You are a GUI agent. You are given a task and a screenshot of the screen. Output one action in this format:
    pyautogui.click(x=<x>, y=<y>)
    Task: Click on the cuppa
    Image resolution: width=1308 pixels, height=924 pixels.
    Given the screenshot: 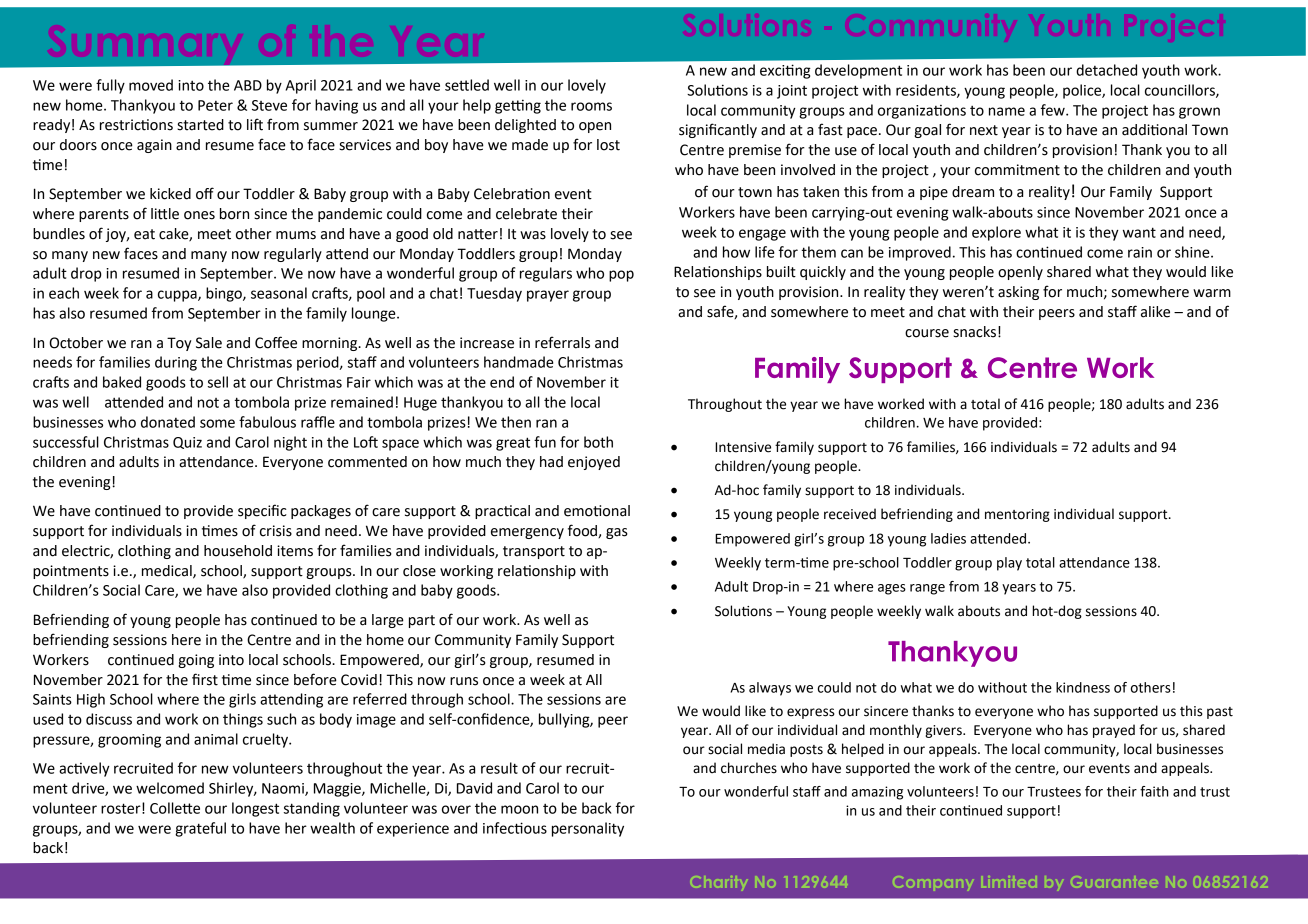 What is the action you would take?
    pyautogui.click(x=178, y=296)
